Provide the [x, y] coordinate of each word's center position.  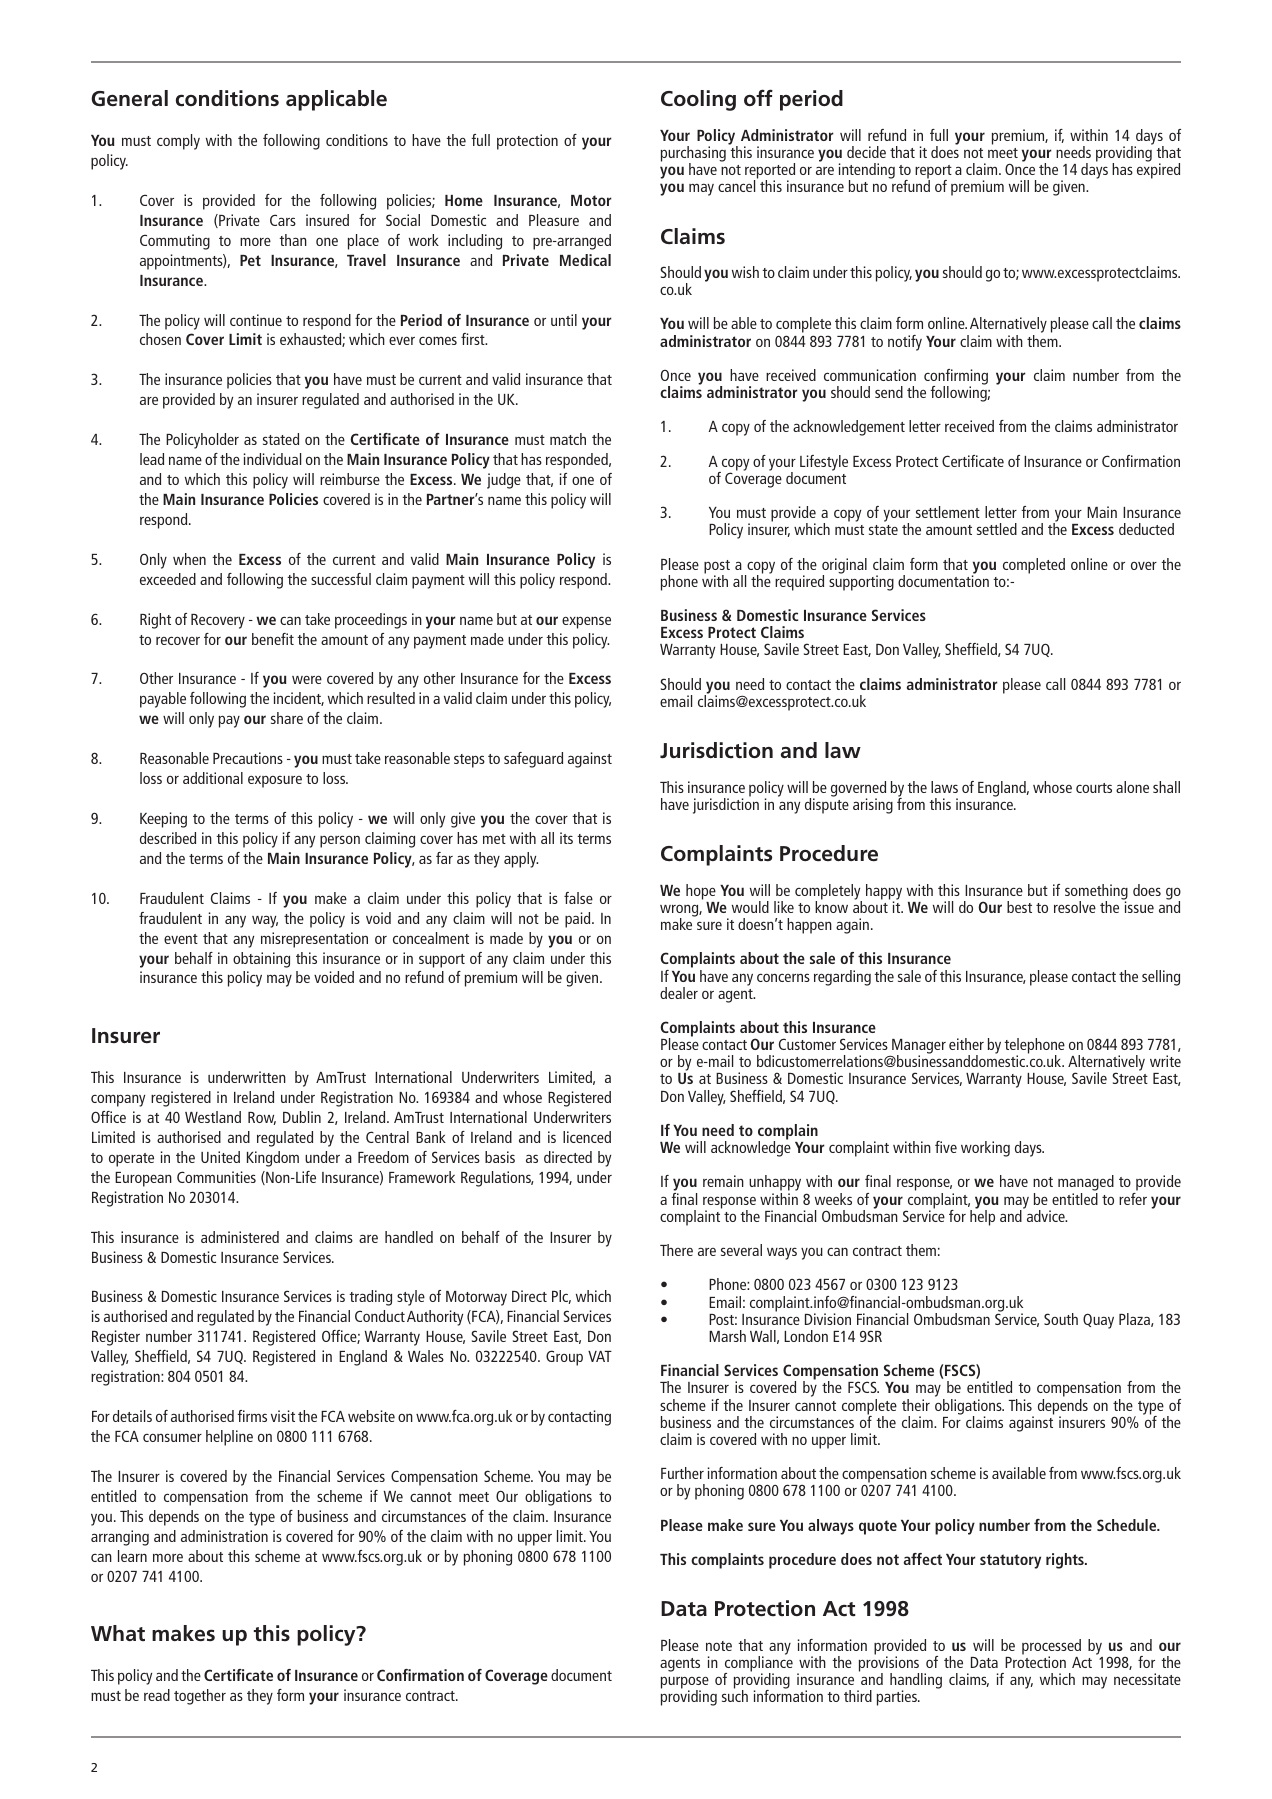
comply [178, 142]
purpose [685, 1683]
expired [1158, 170]
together [200, 1697]
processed [1051, 1648]
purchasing [693, 155]
